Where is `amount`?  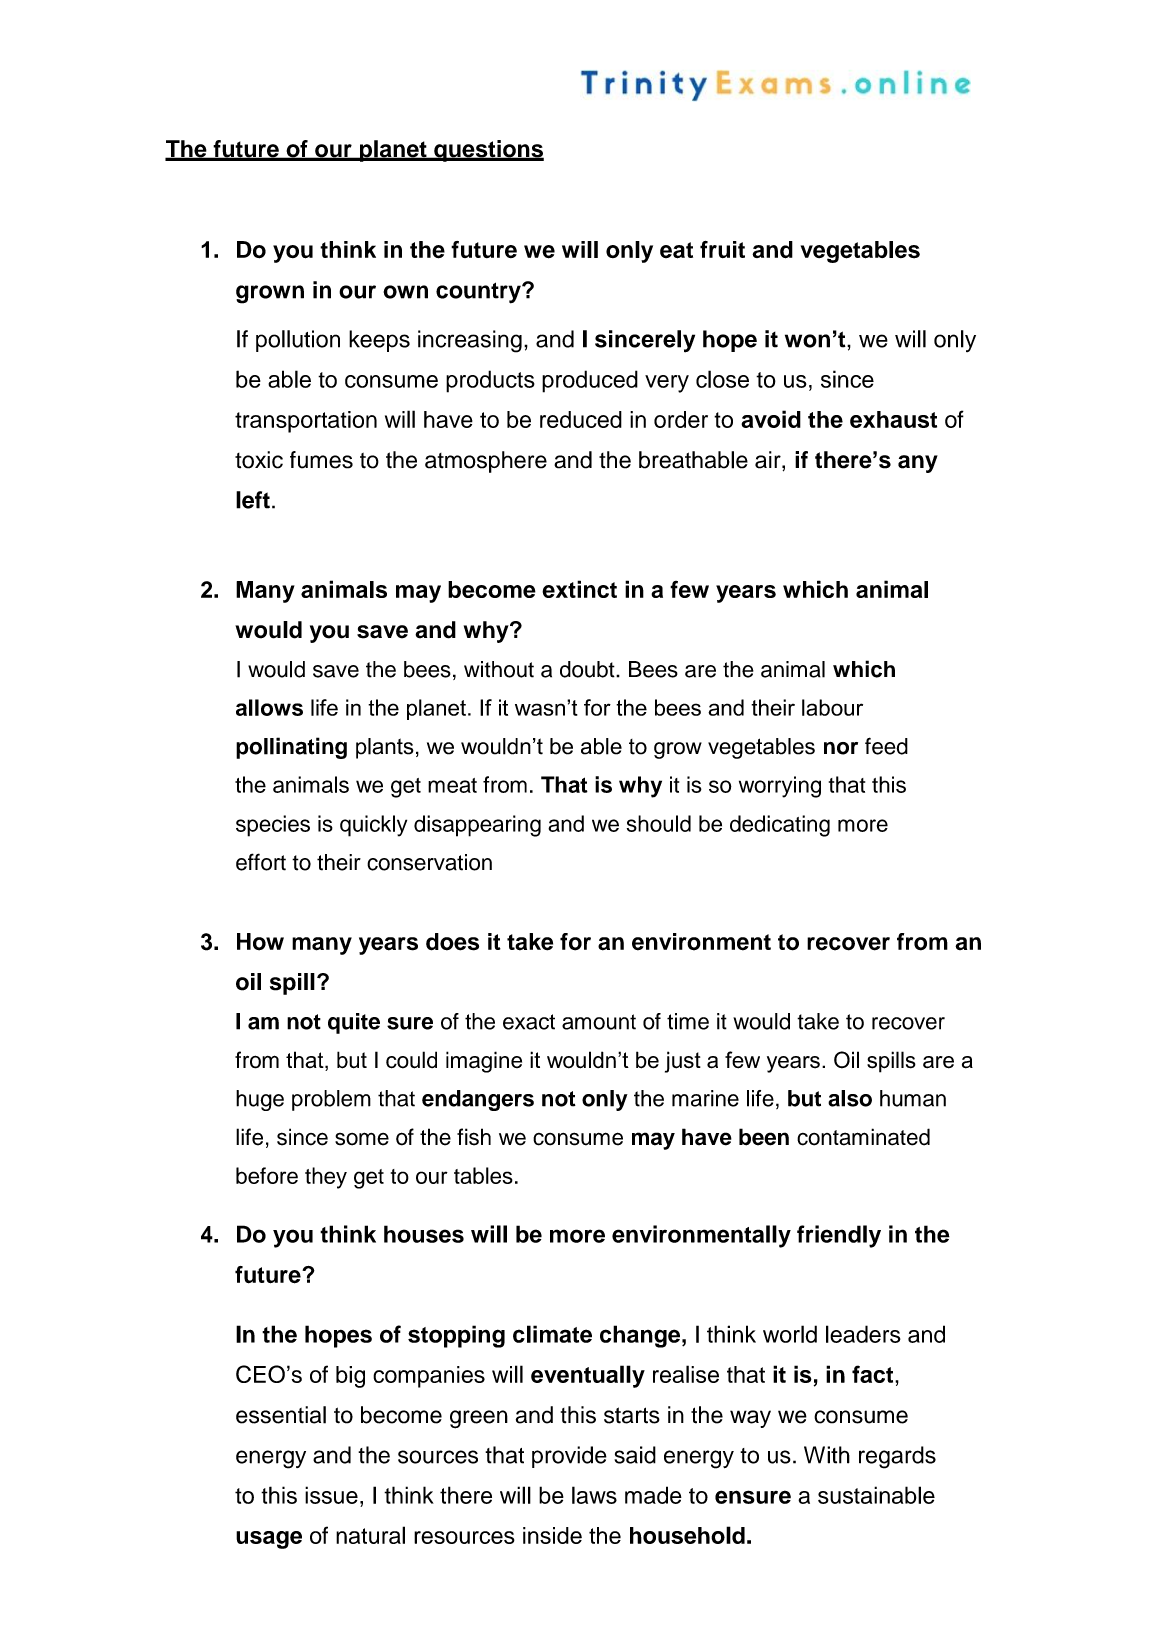
amount is located at coordinates (599, 1022).
